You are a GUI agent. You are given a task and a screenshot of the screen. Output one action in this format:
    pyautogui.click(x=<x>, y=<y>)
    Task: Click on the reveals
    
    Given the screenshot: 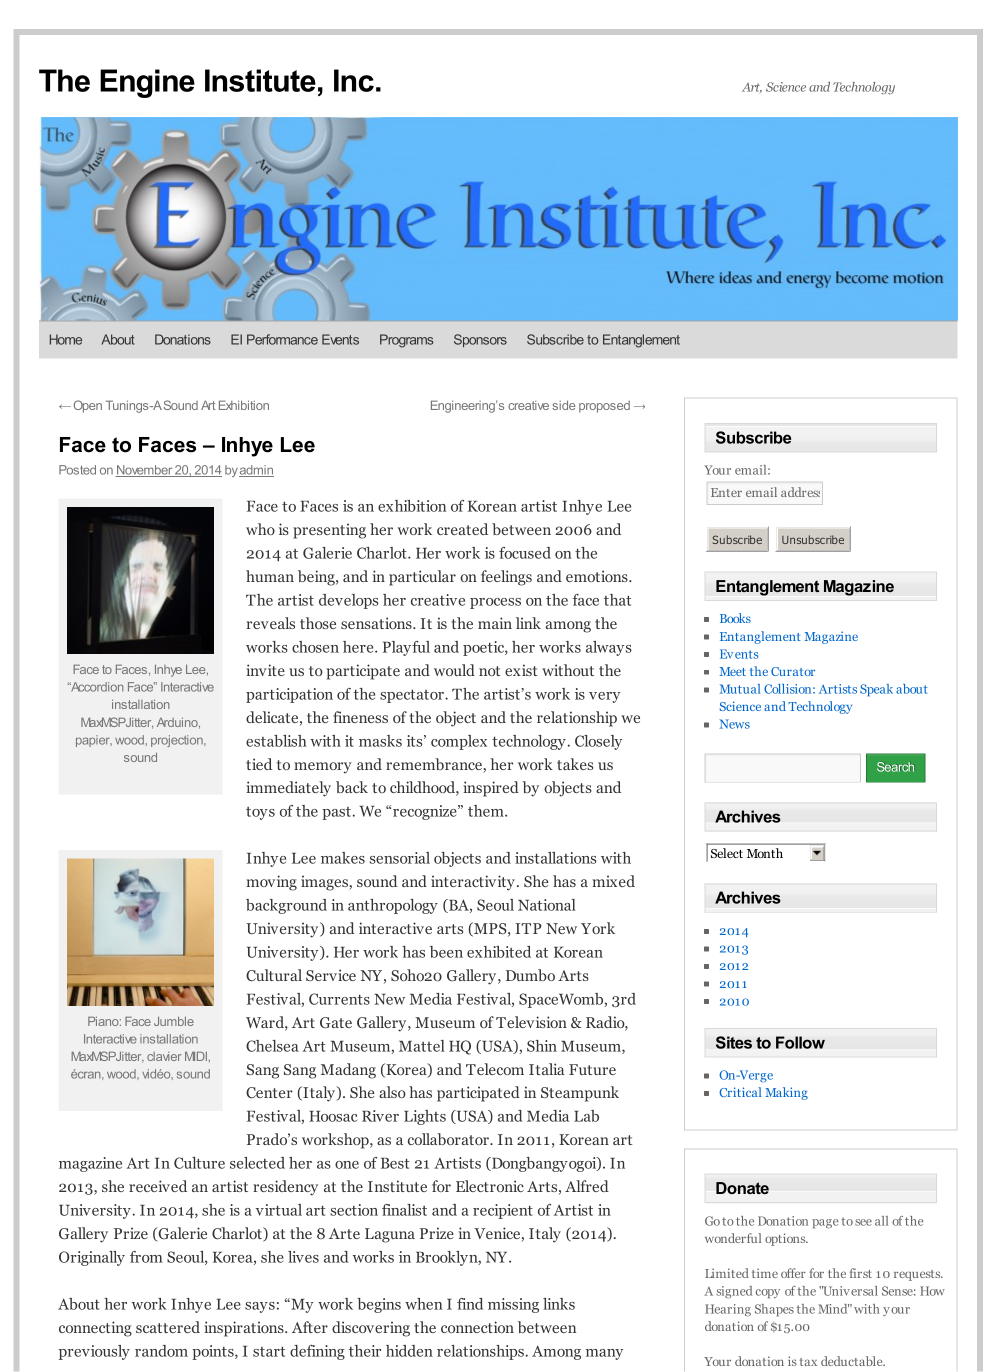 What is the action you would take?
    pyautogui.click(x=270, y=623)
